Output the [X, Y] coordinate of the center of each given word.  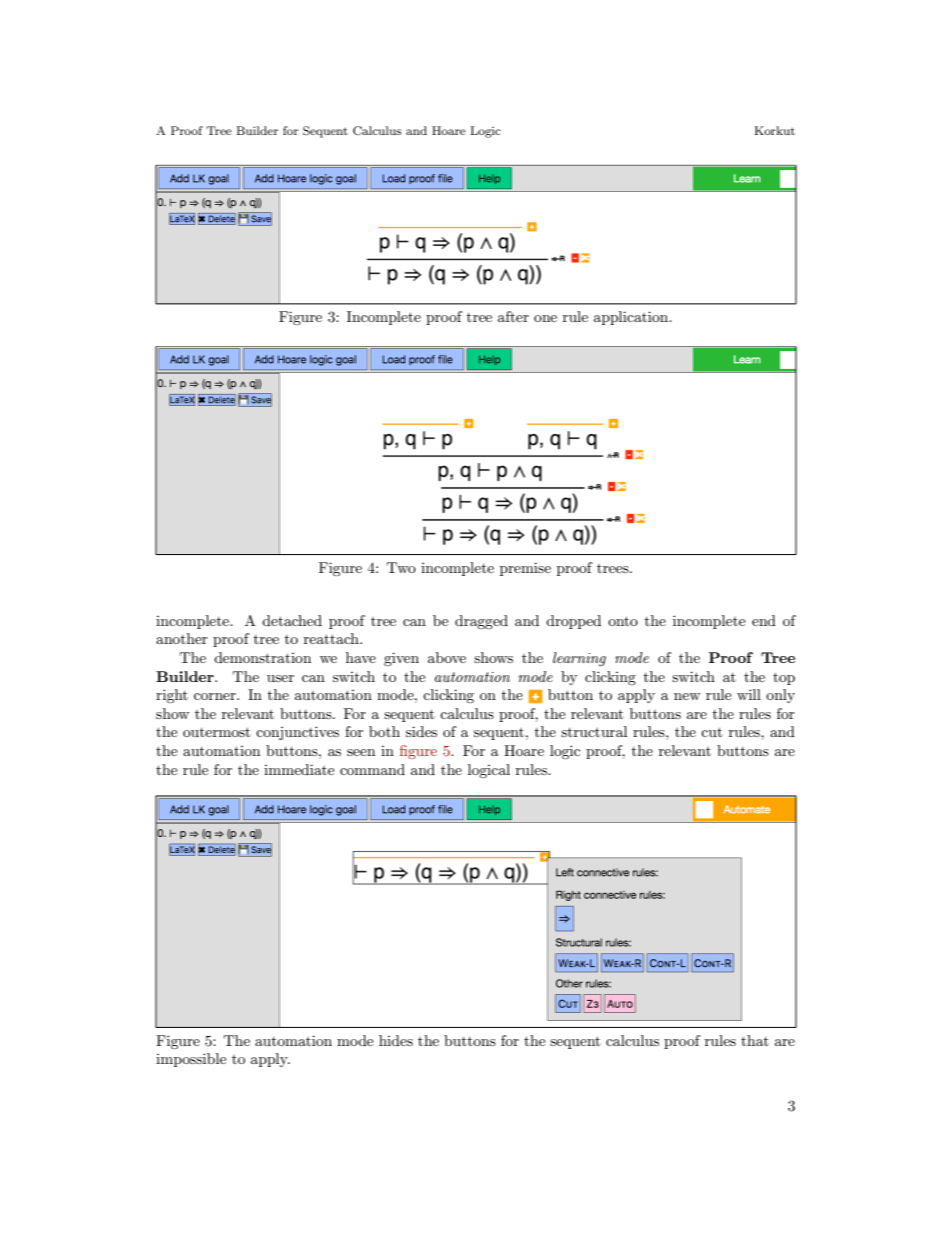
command [372, 769]
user [280, 678]
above [447, 657]
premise [525, 569]
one [545, 318]
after [513, 316]
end [764, 620]
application [632, 318]
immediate [299, 769]
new [687, 696]
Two [401, 567]
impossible [191, 1060]
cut [711, 732]
